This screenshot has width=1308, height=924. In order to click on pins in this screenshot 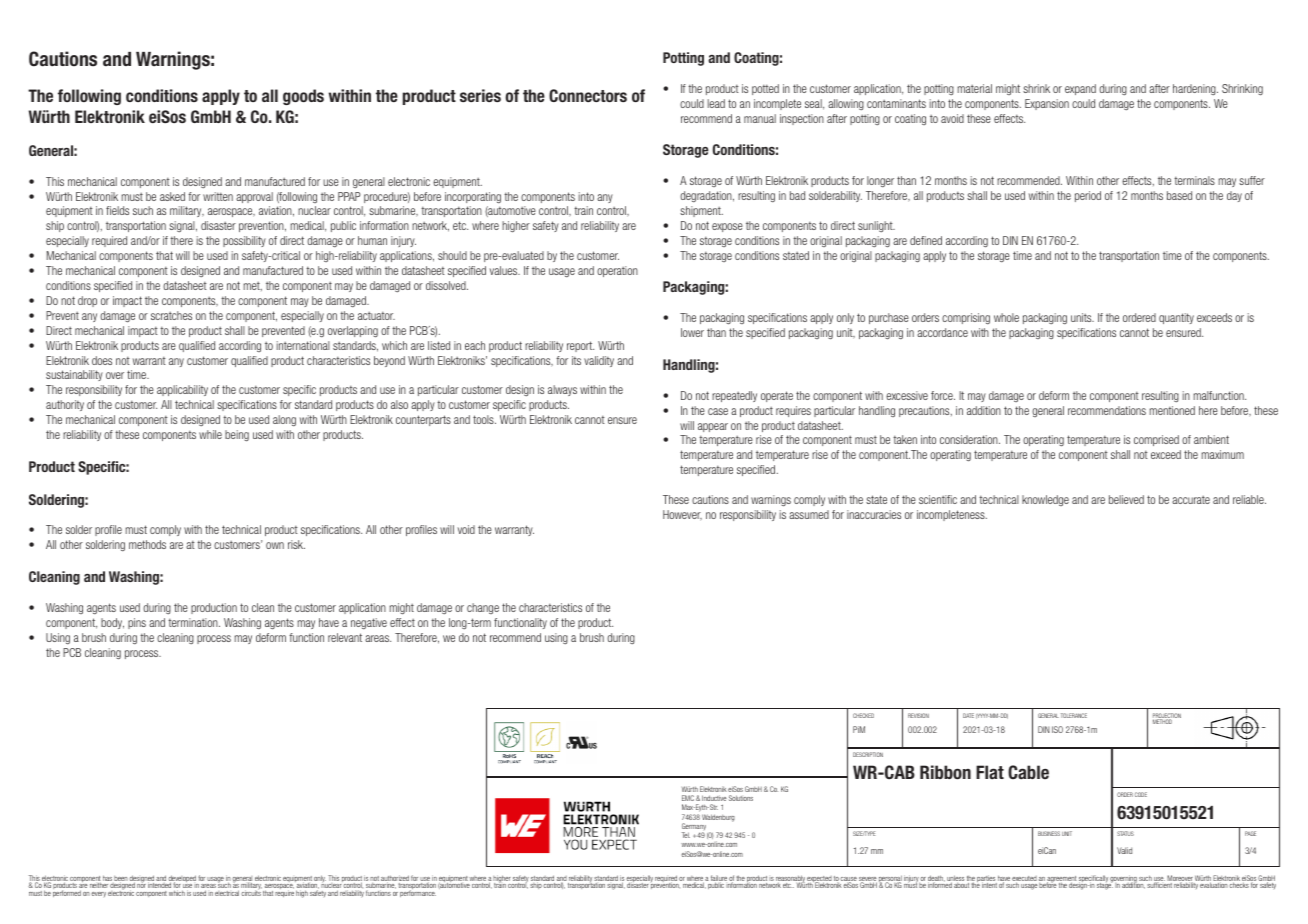, I will do `click(137, 623)`.
